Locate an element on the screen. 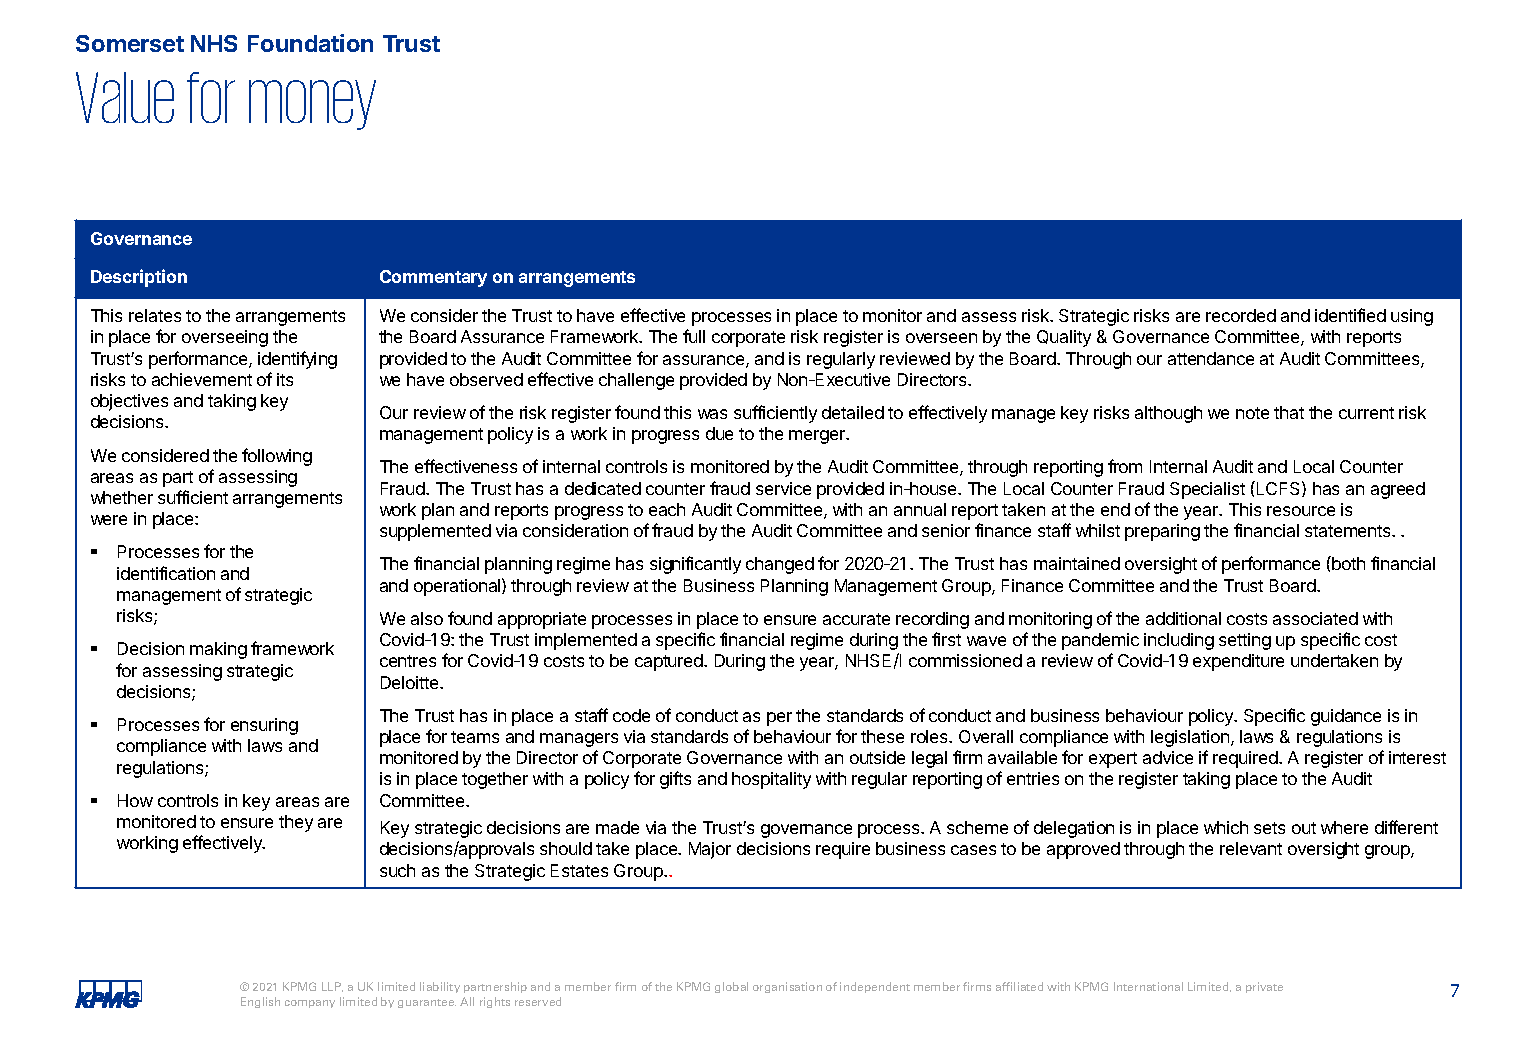 This screenshot has height=1064, width=1537. organisation is located at coordinates (787, 987).
